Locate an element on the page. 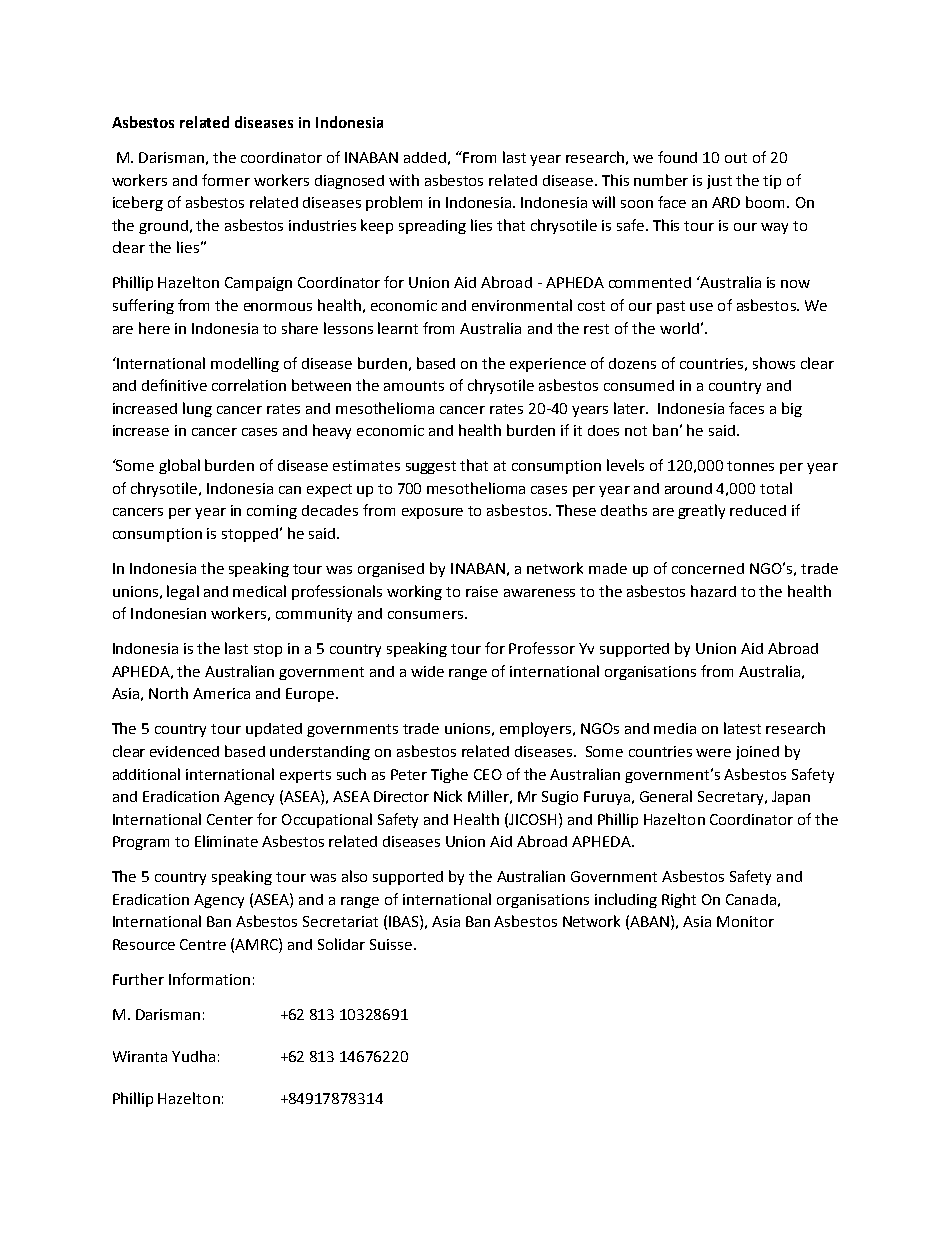 Image resolution: width=952 pixels, height=1233 pixels. raise is located at coordinates (482, 591).
